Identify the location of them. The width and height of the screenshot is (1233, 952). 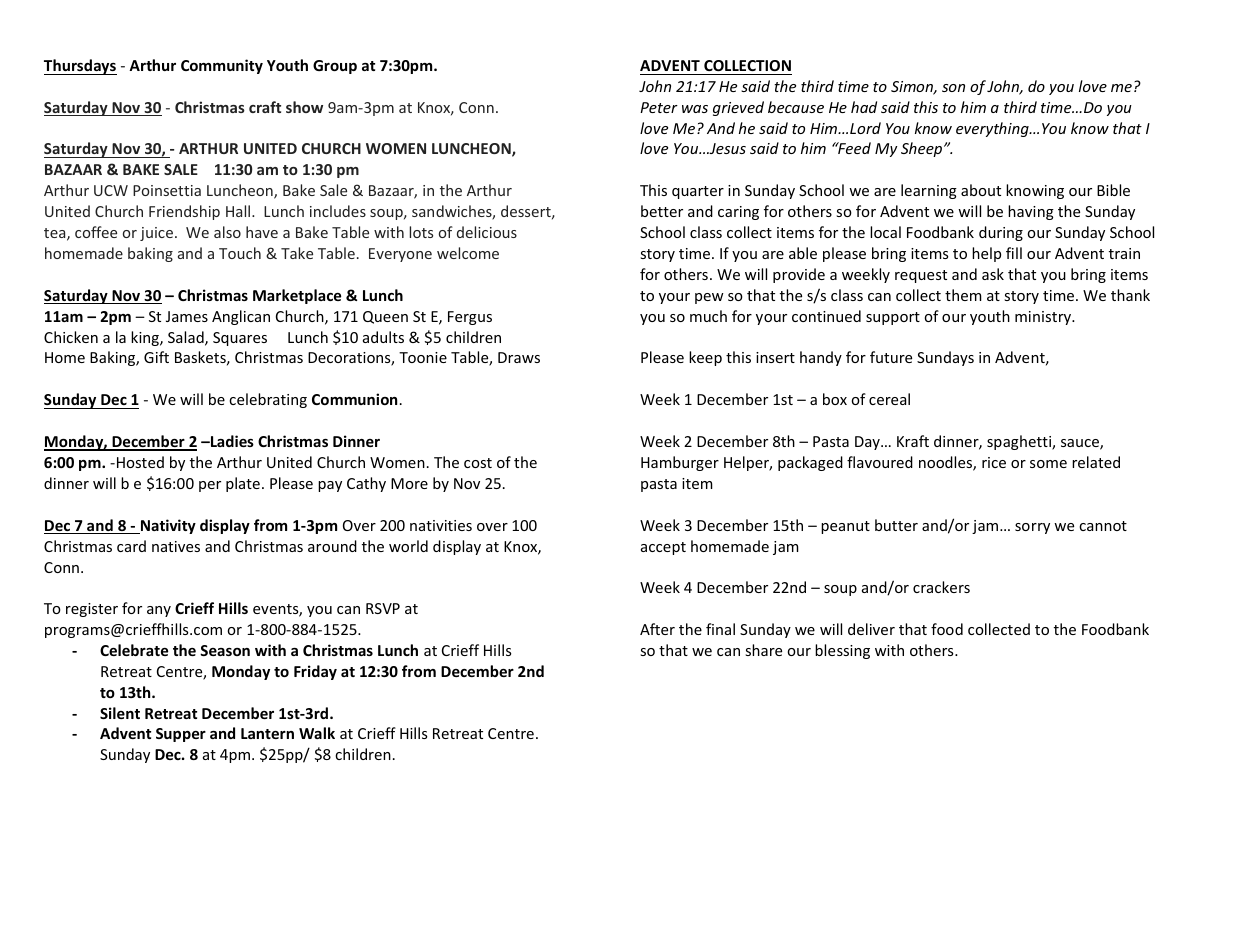
(963, 295).
